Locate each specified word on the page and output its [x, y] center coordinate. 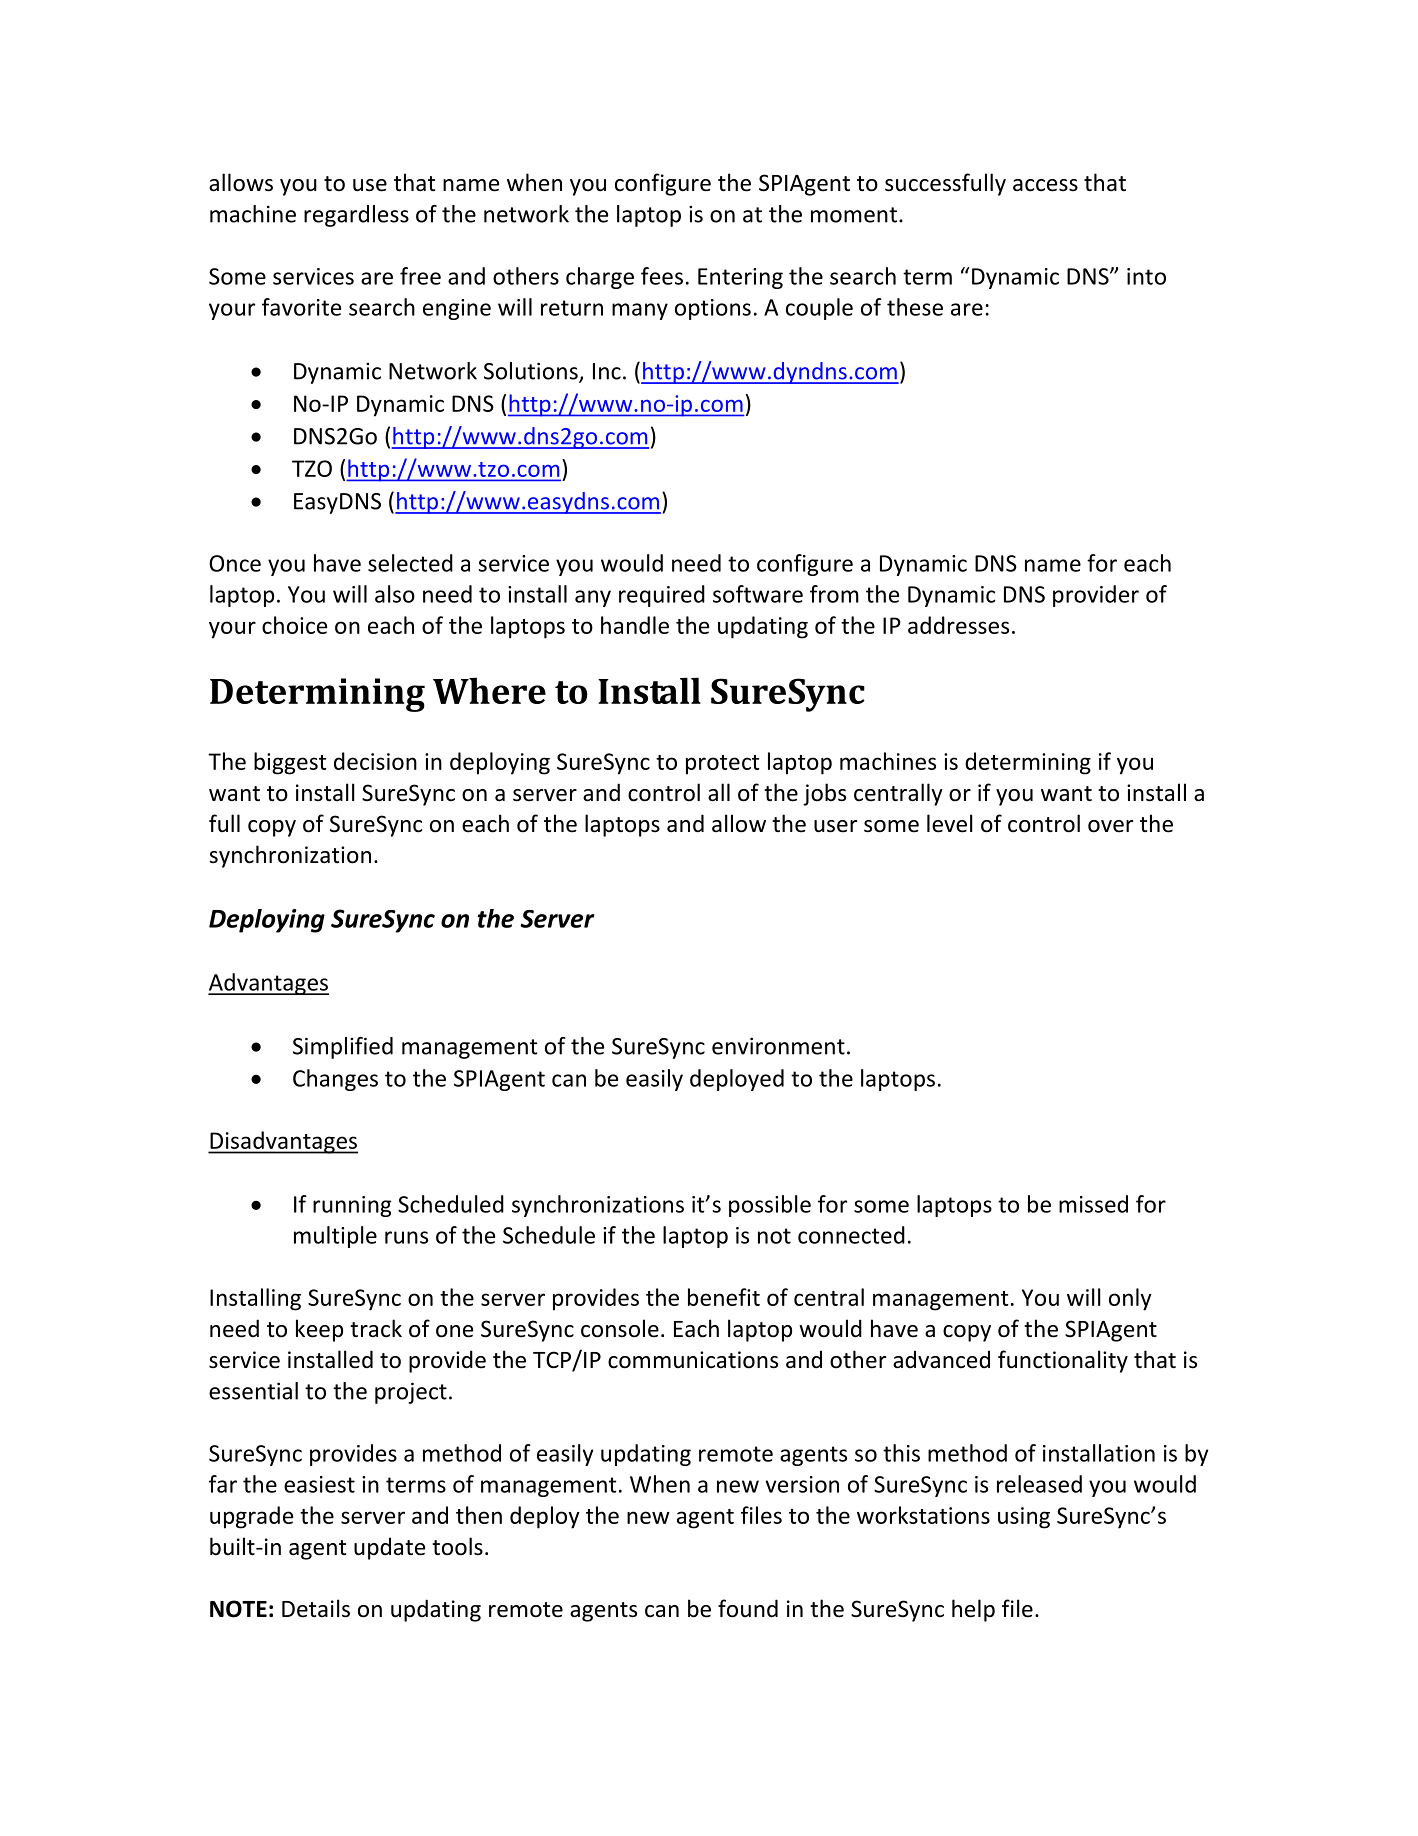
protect [722, 765]
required [662, 596]
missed [1093, 1204]
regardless [356, 216]
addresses [958, 625]
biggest [290, 763]
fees [662, 276]
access [1045, 185]
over [1110, 826]
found [748, 1608]
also [395, 594]
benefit [724, 1297]
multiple [335, 1237]
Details [316, 1608]
